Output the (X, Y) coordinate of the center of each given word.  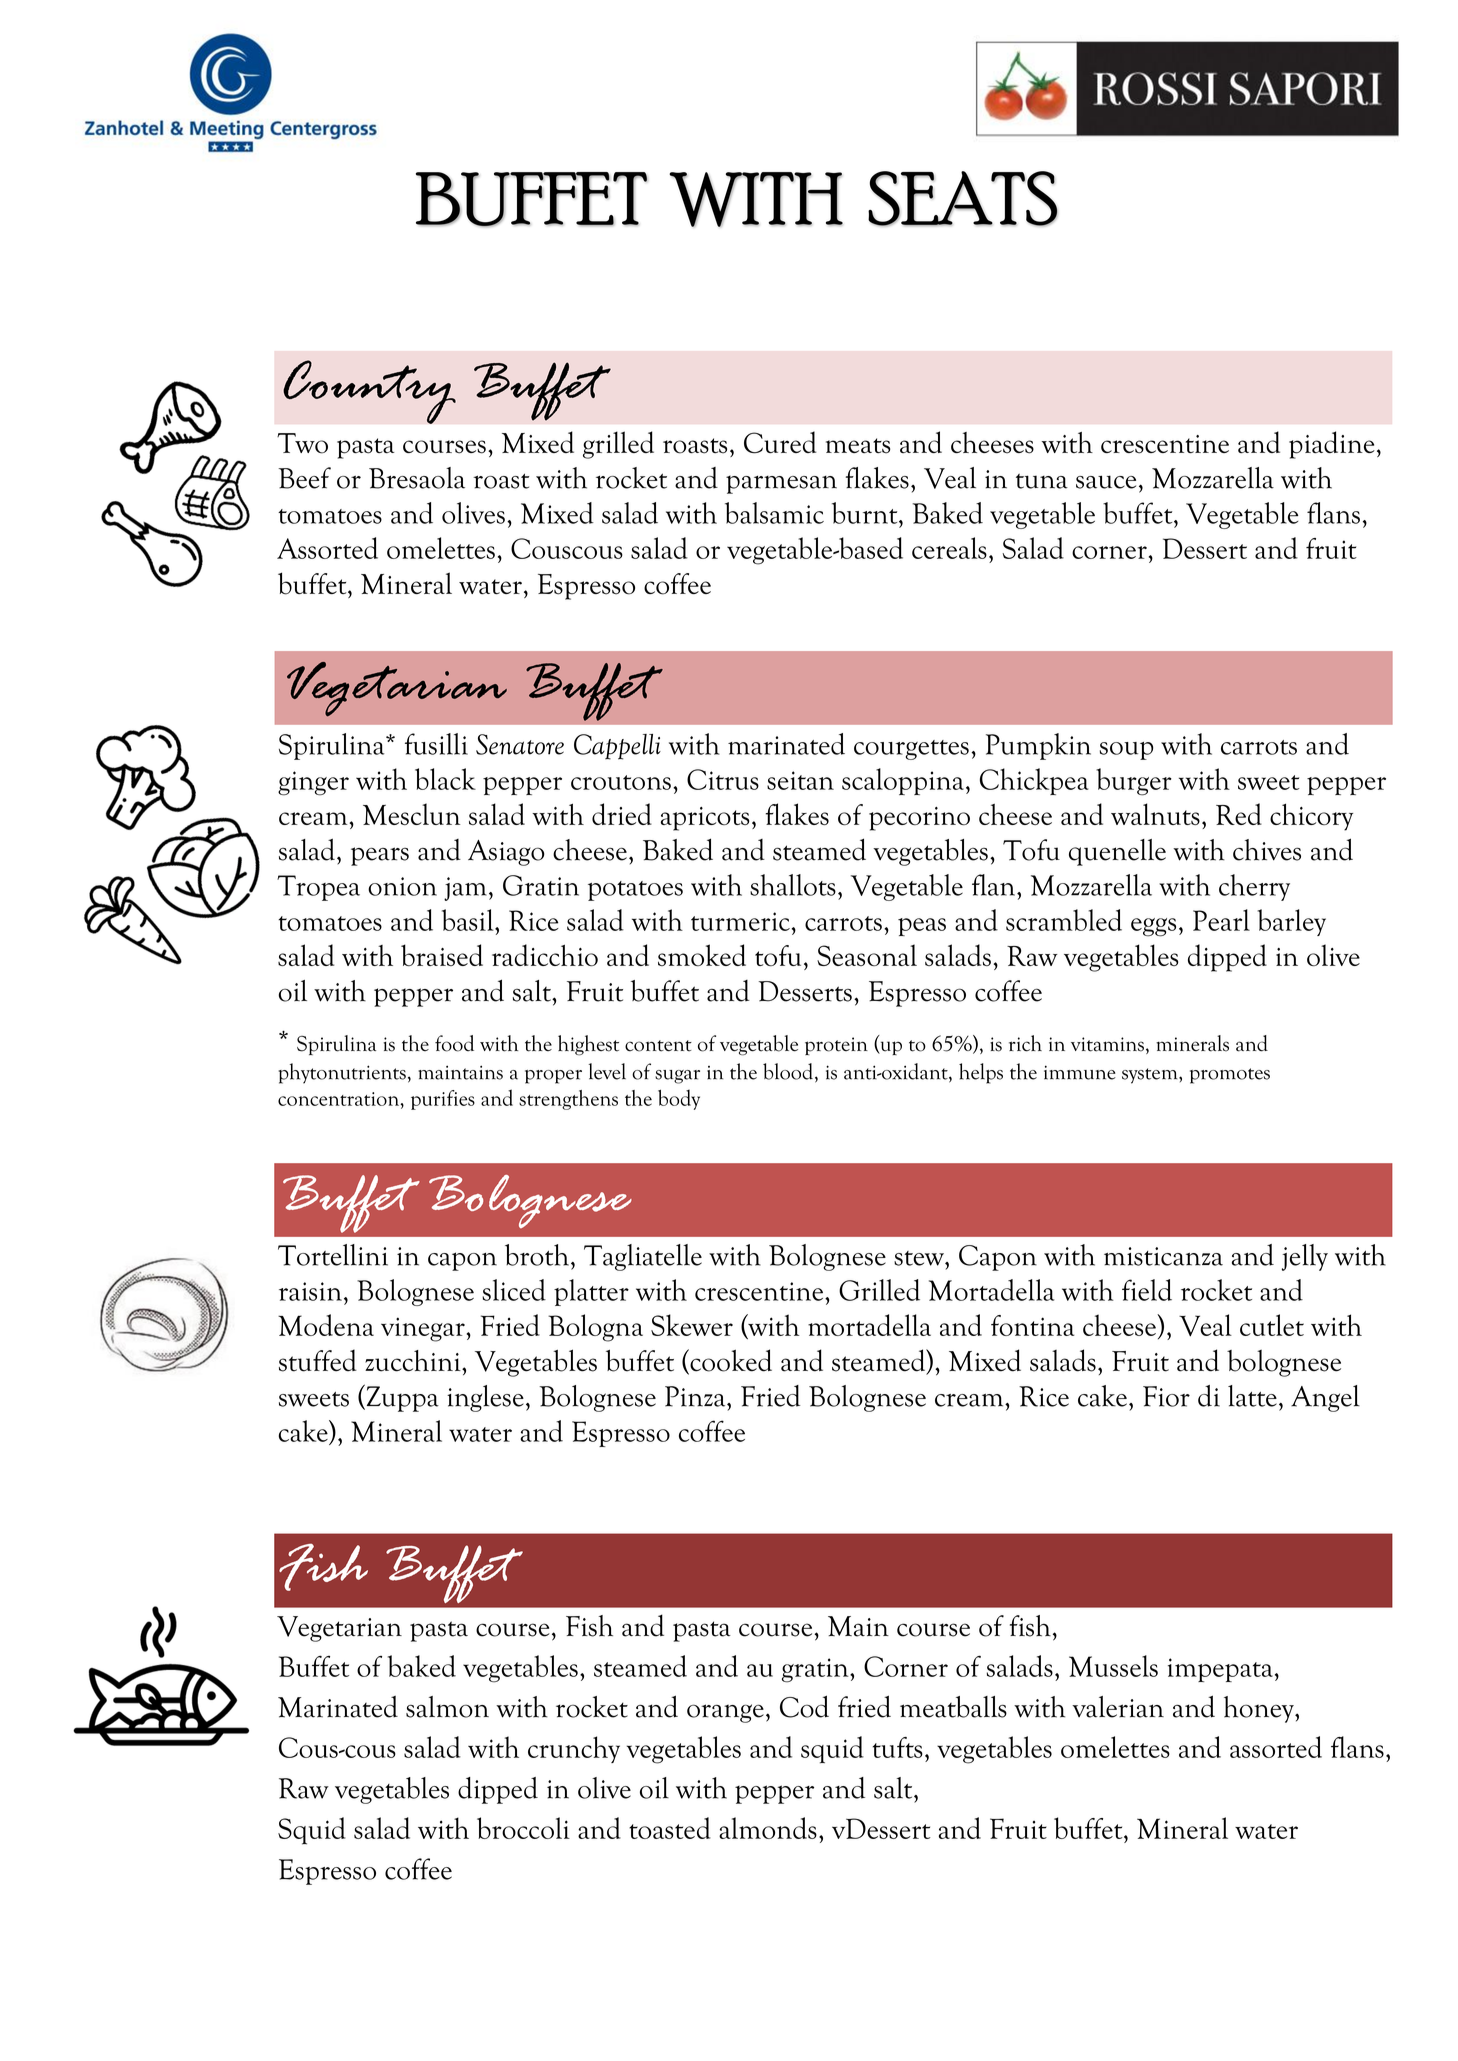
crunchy (574, 1749)
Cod (804, 1706)
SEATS (963, 198)
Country (369, 392)
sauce (1106, 482)
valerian (1118, 1707)
